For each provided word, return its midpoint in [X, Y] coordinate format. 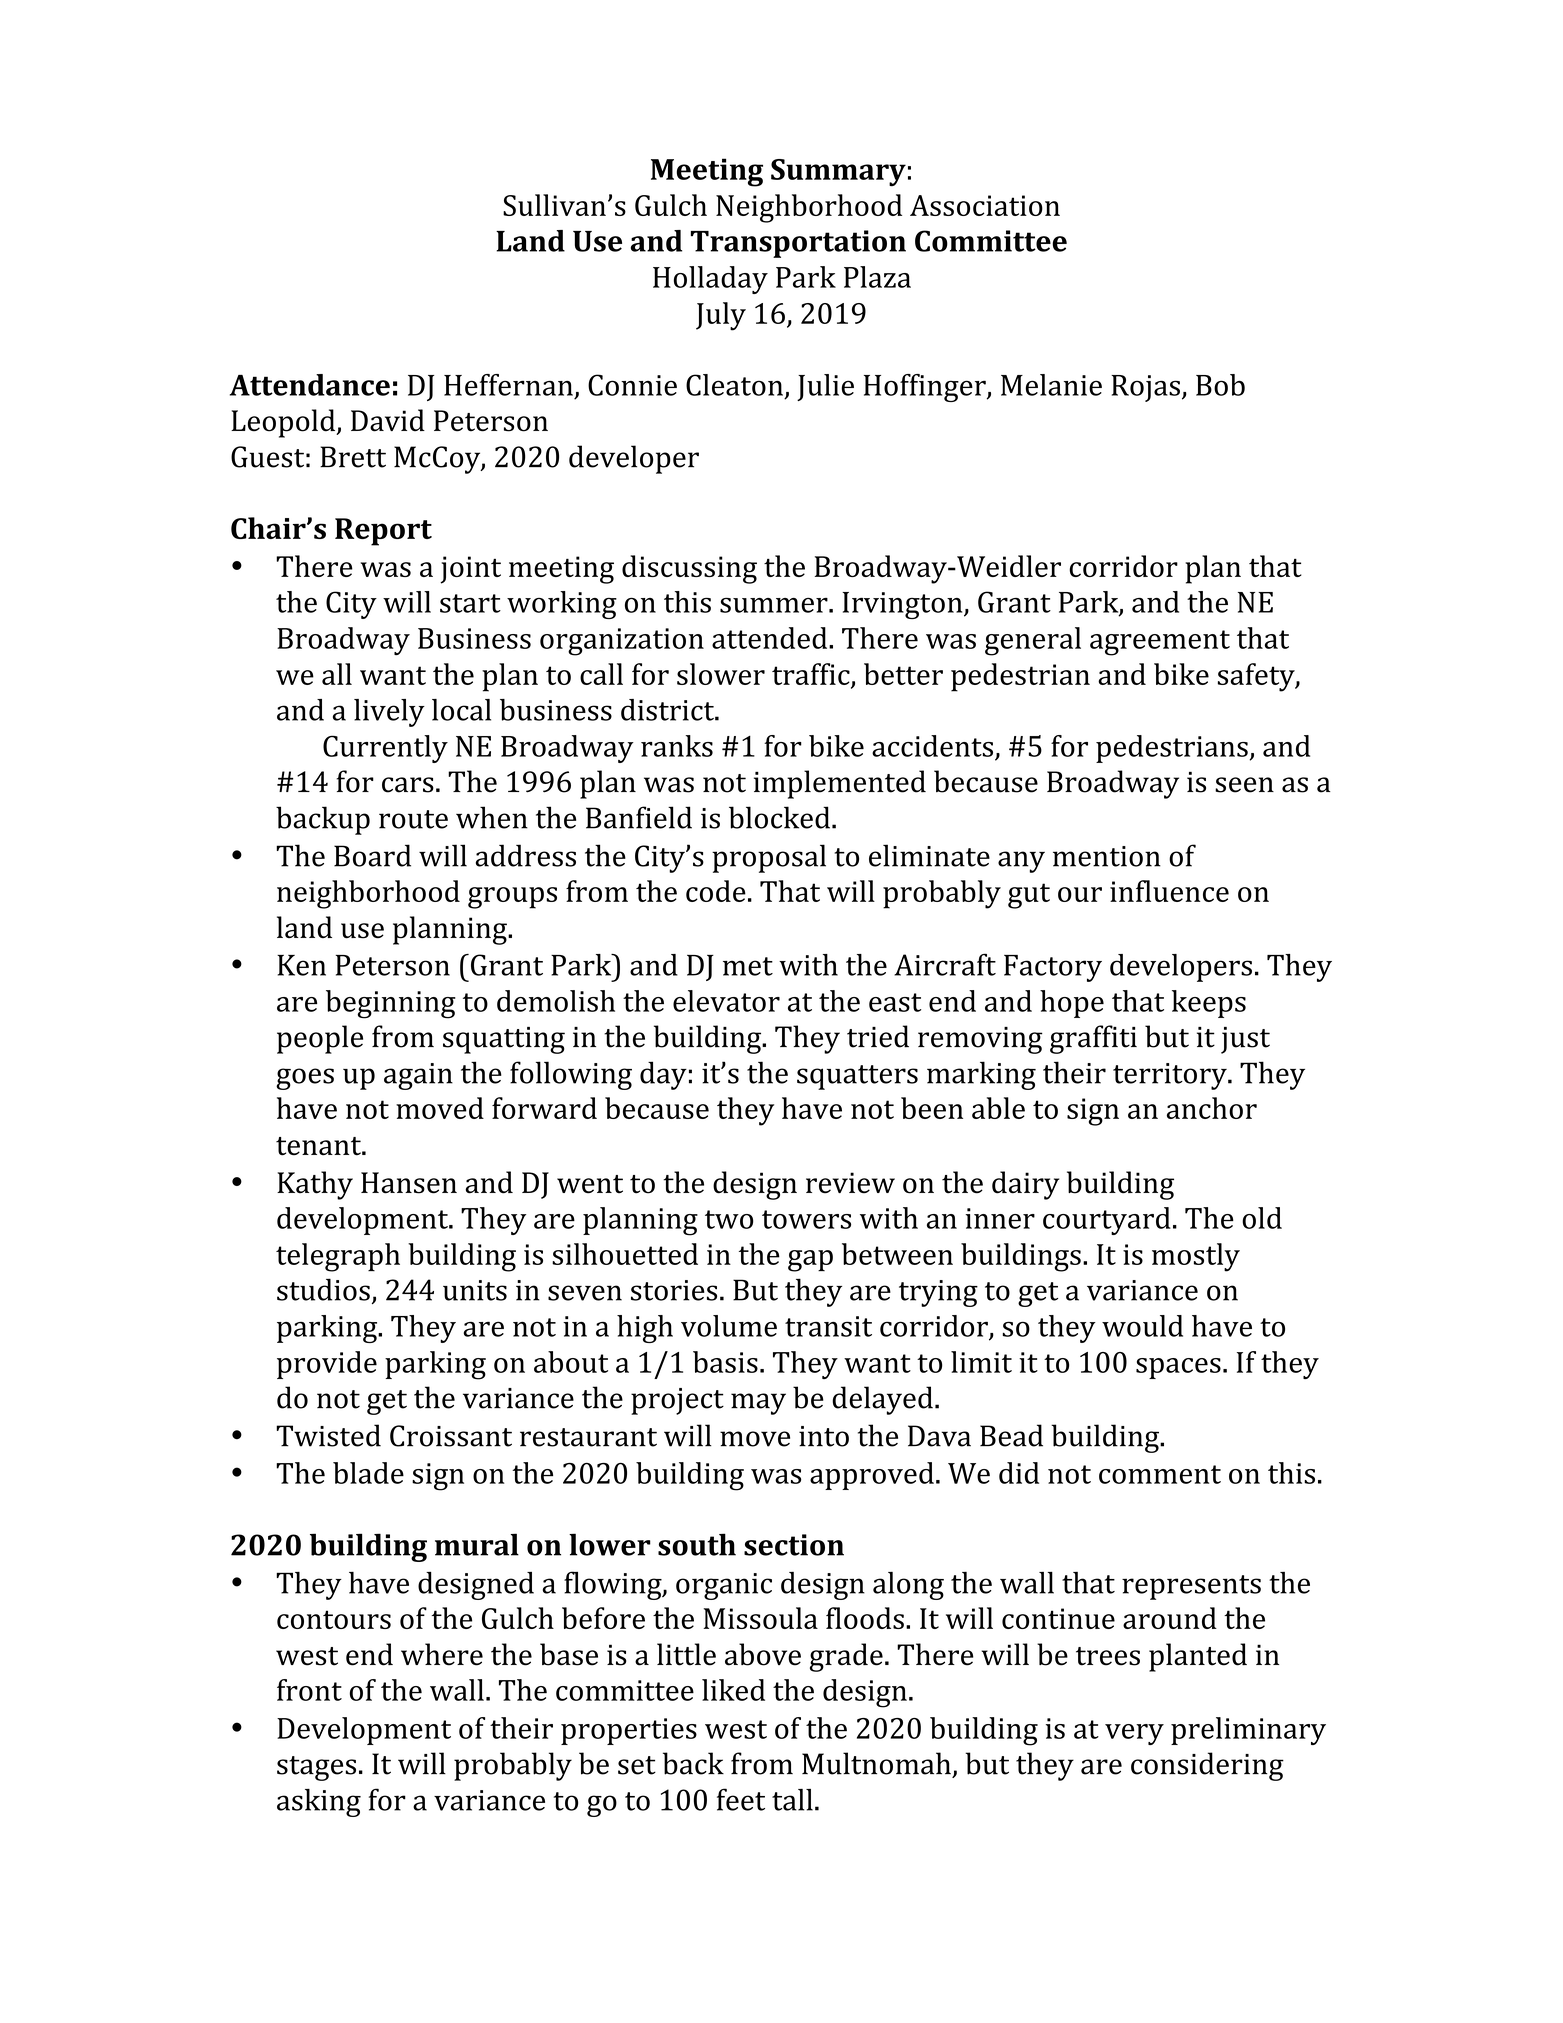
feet [741, 1799]
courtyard [1107, 1221]
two [729, 1219]
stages [316, 1768]
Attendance [310, 385]
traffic [811, 674]
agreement [1160, 643]
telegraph [338, 1257]
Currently [385, 749]
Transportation [798, 244]
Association [985, 205]
